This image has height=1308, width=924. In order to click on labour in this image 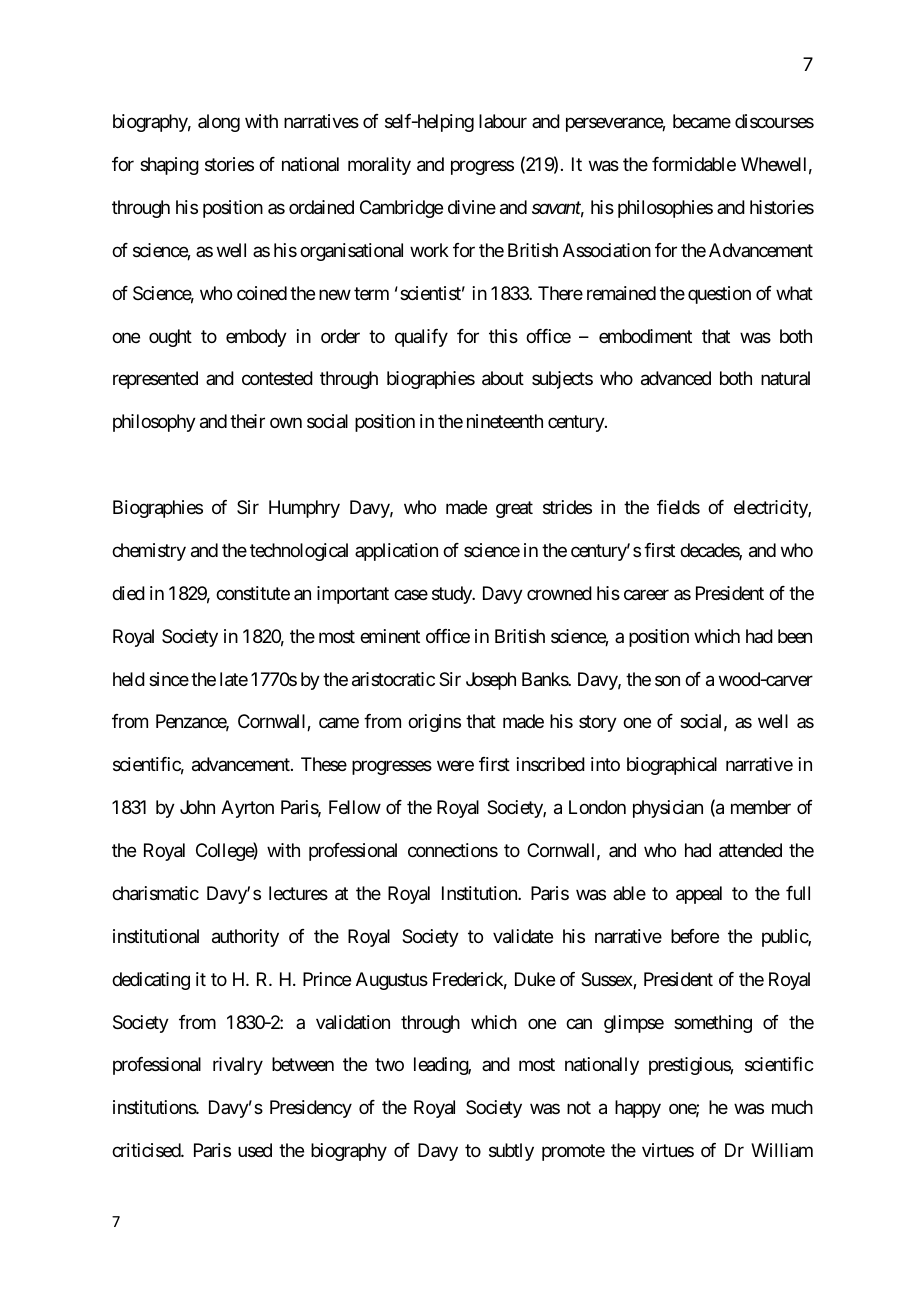, I will do `click(503, 121)`.
